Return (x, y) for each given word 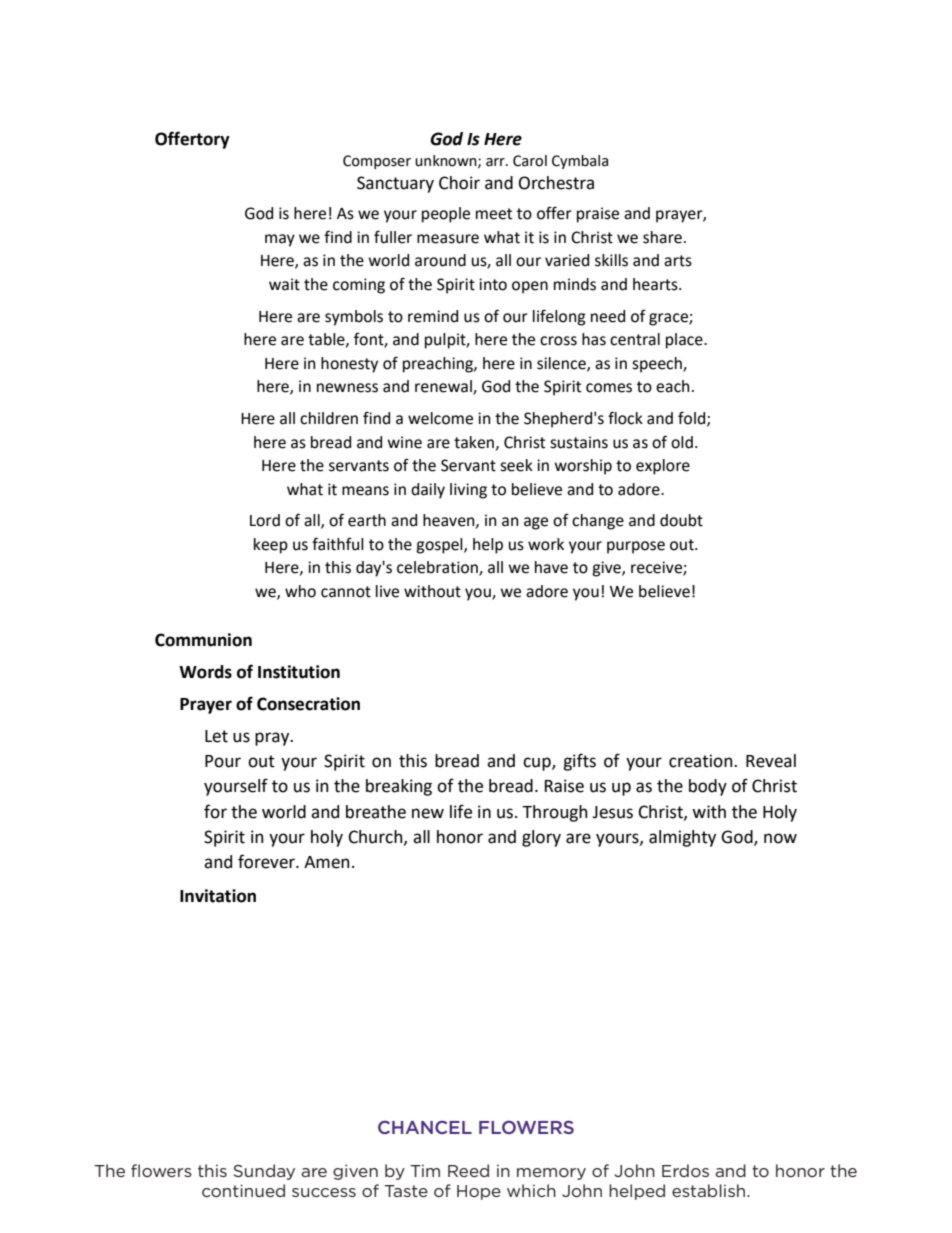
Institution (299, 672)
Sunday (264, 1172)
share (662, 237)
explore (663, 467)
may (280, 240)
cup (538, 764)
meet (494, 214)
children (329, 418)
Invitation (218, 896)
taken (474, 442)
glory (541, 838)
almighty (682, 838)
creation (702, 761)
